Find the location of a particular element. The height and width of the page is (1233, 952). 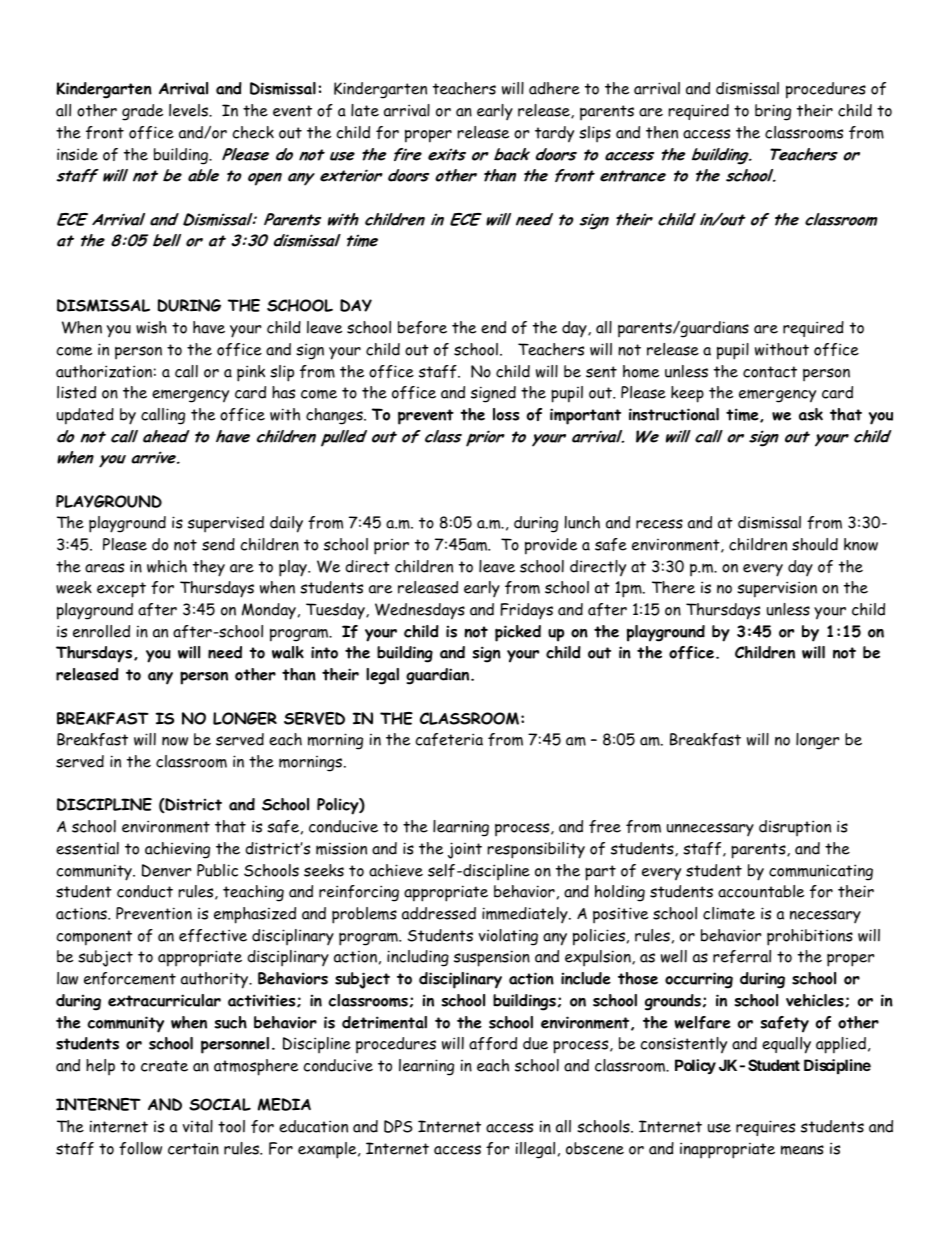

DPS is located at coordinates (398, 1126).
